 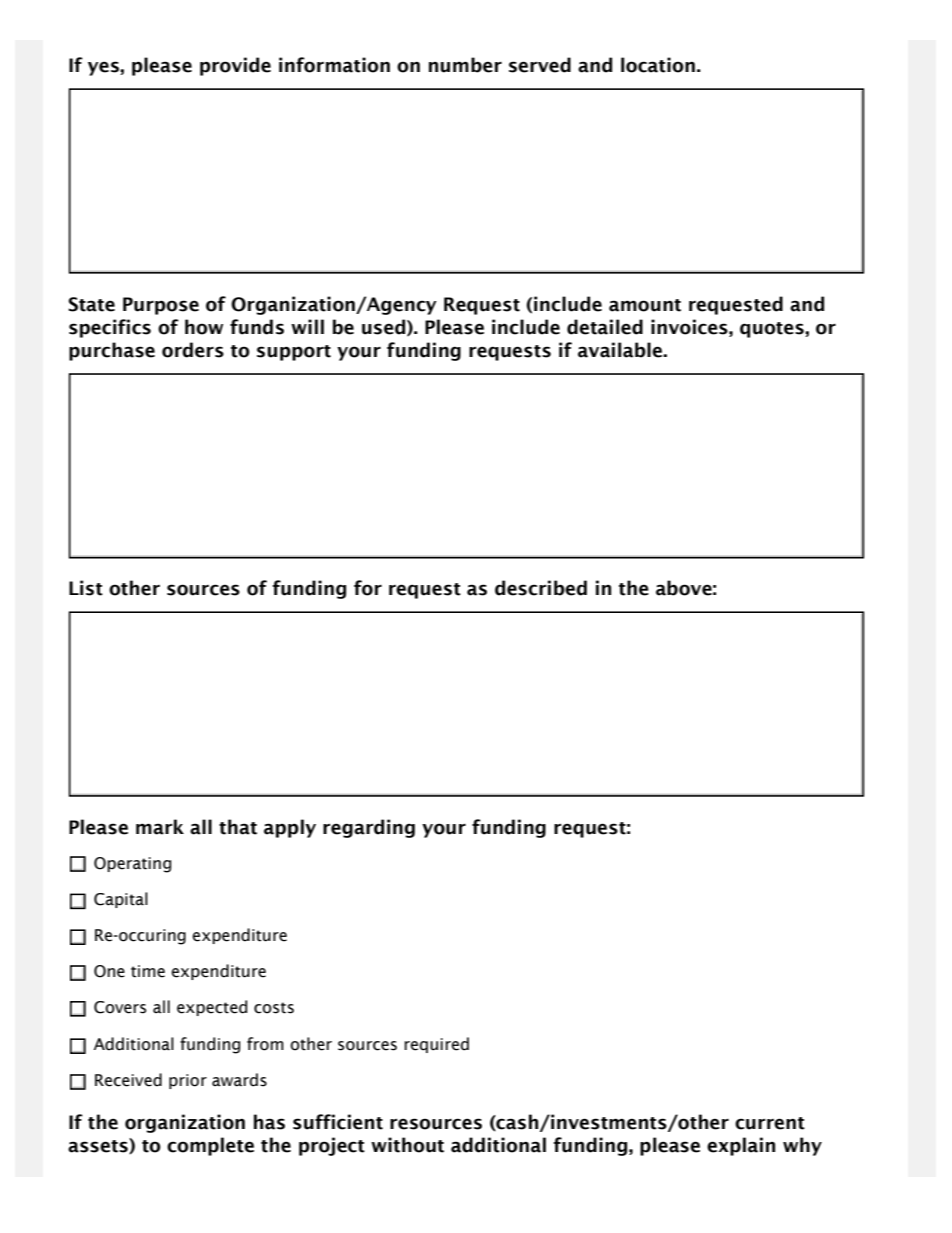 I want to click on location, so click(x=658, y=65).
